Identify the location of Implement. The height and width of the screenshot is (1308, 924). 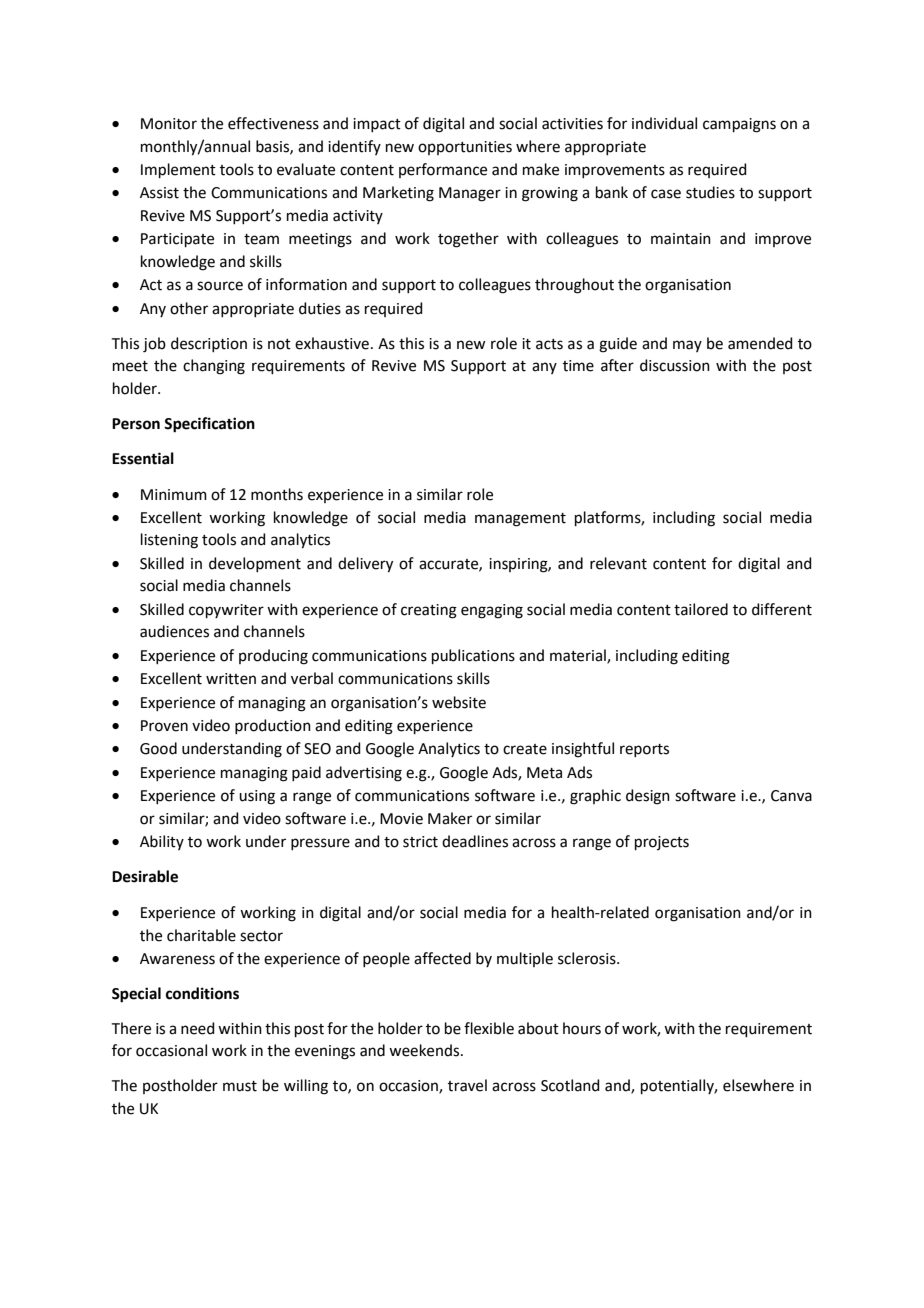
(178, 170).
